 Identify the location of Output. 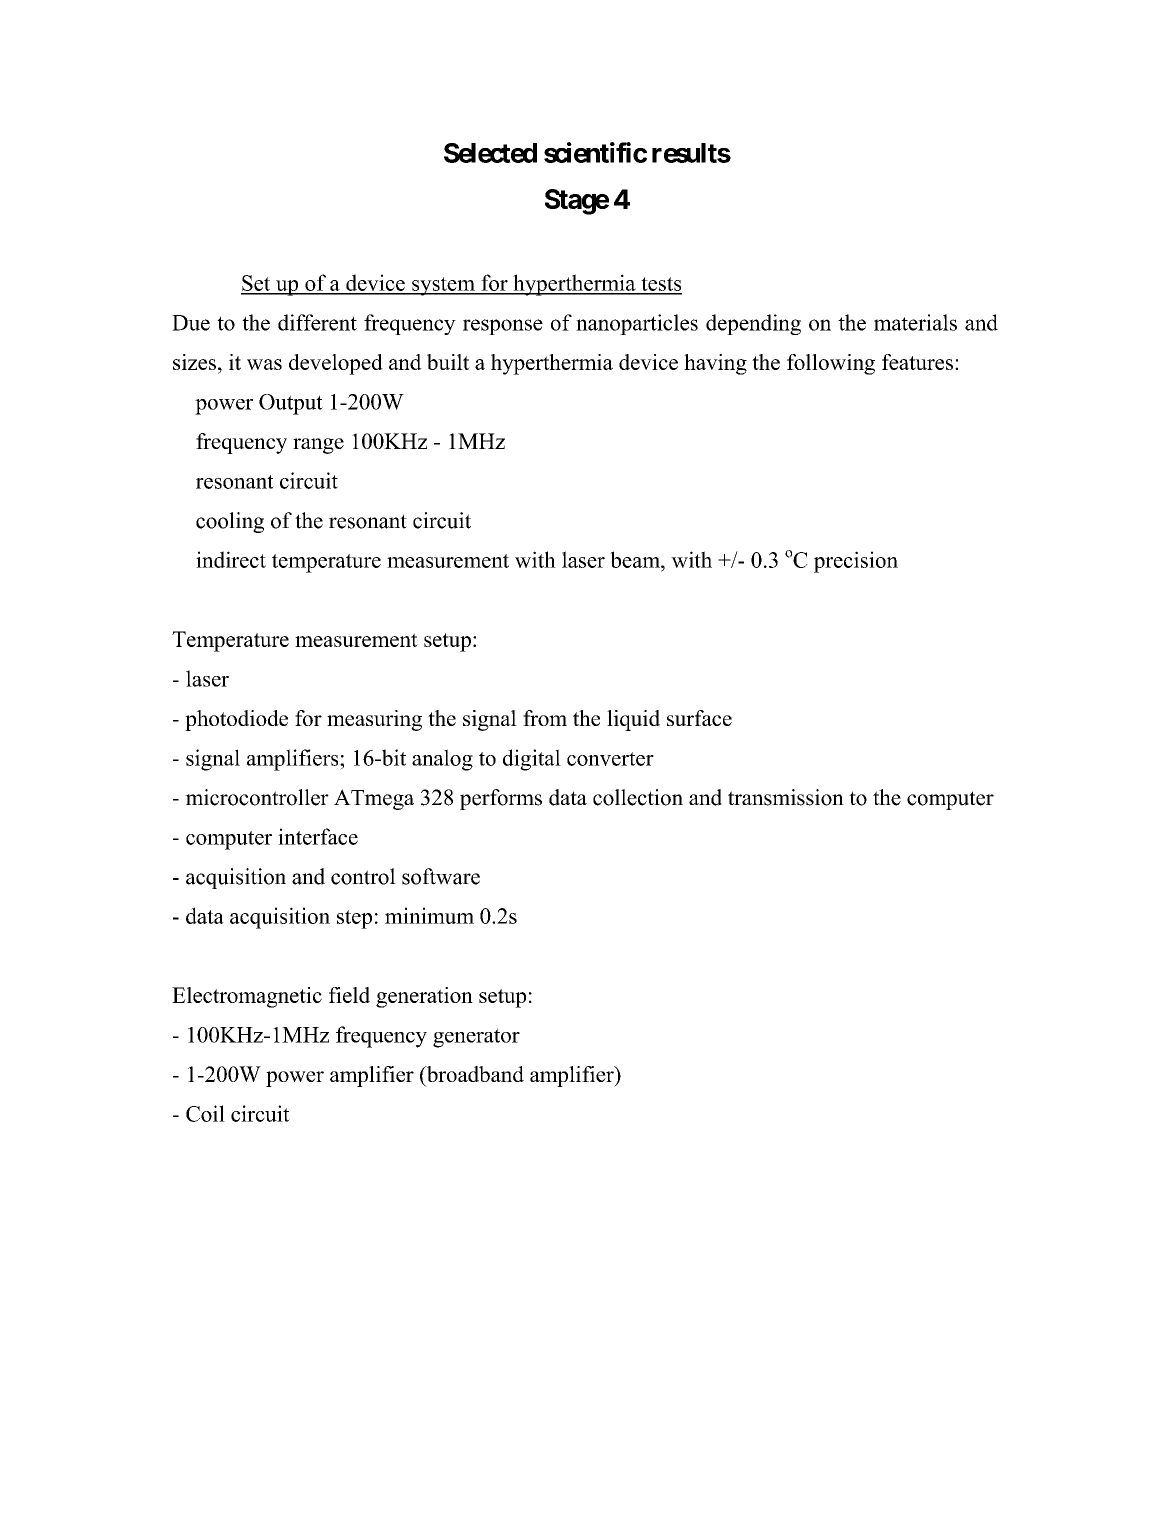
(291, 404).
